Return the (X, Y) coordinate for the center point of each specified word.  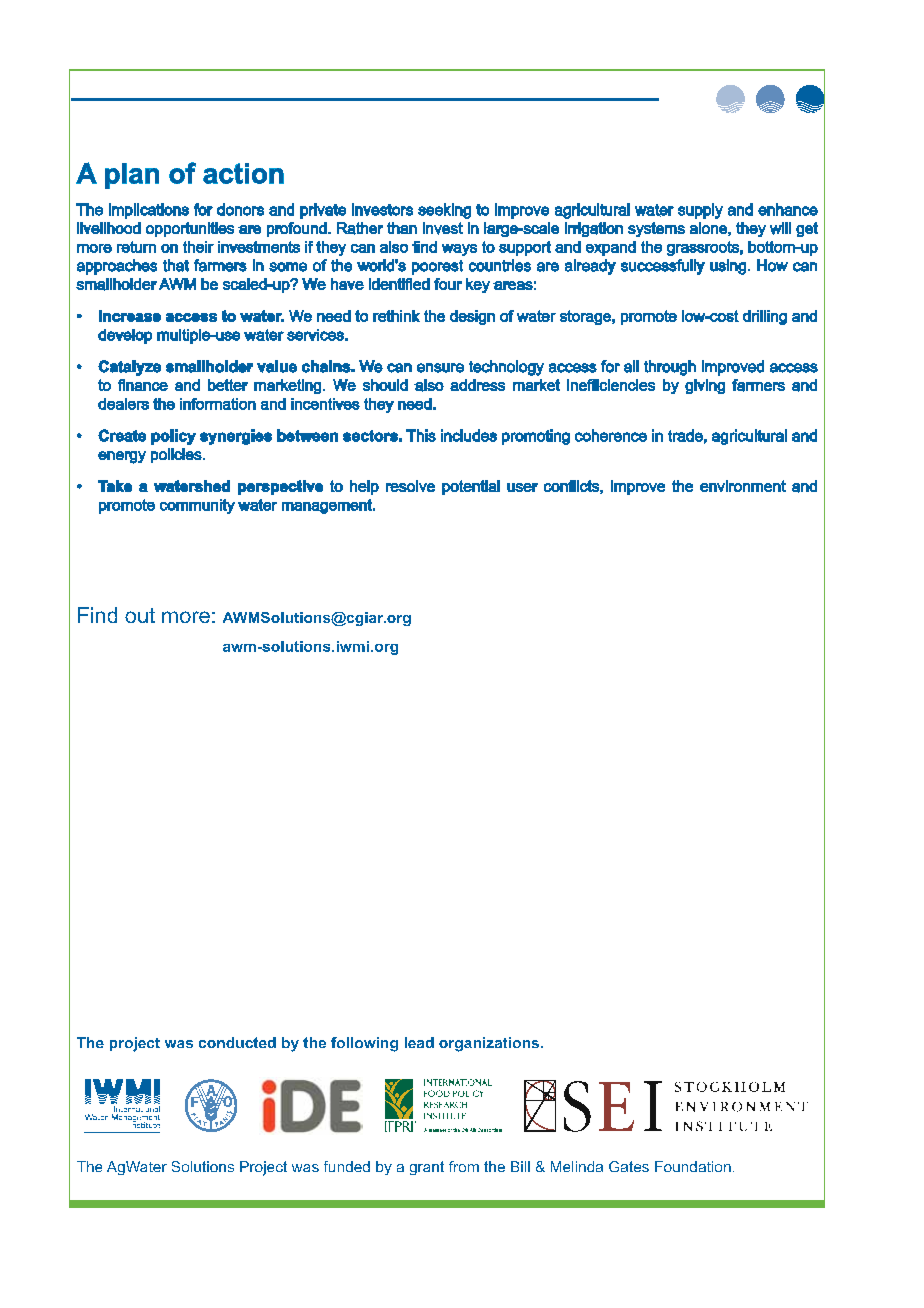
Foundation (693, 1166)
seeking (444, 211)
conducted (237, 1042)
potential (471, 487)
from (464, 1166)
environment (743, 486)
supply (700, 211)
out (140, 615)
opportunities (190, 229)
